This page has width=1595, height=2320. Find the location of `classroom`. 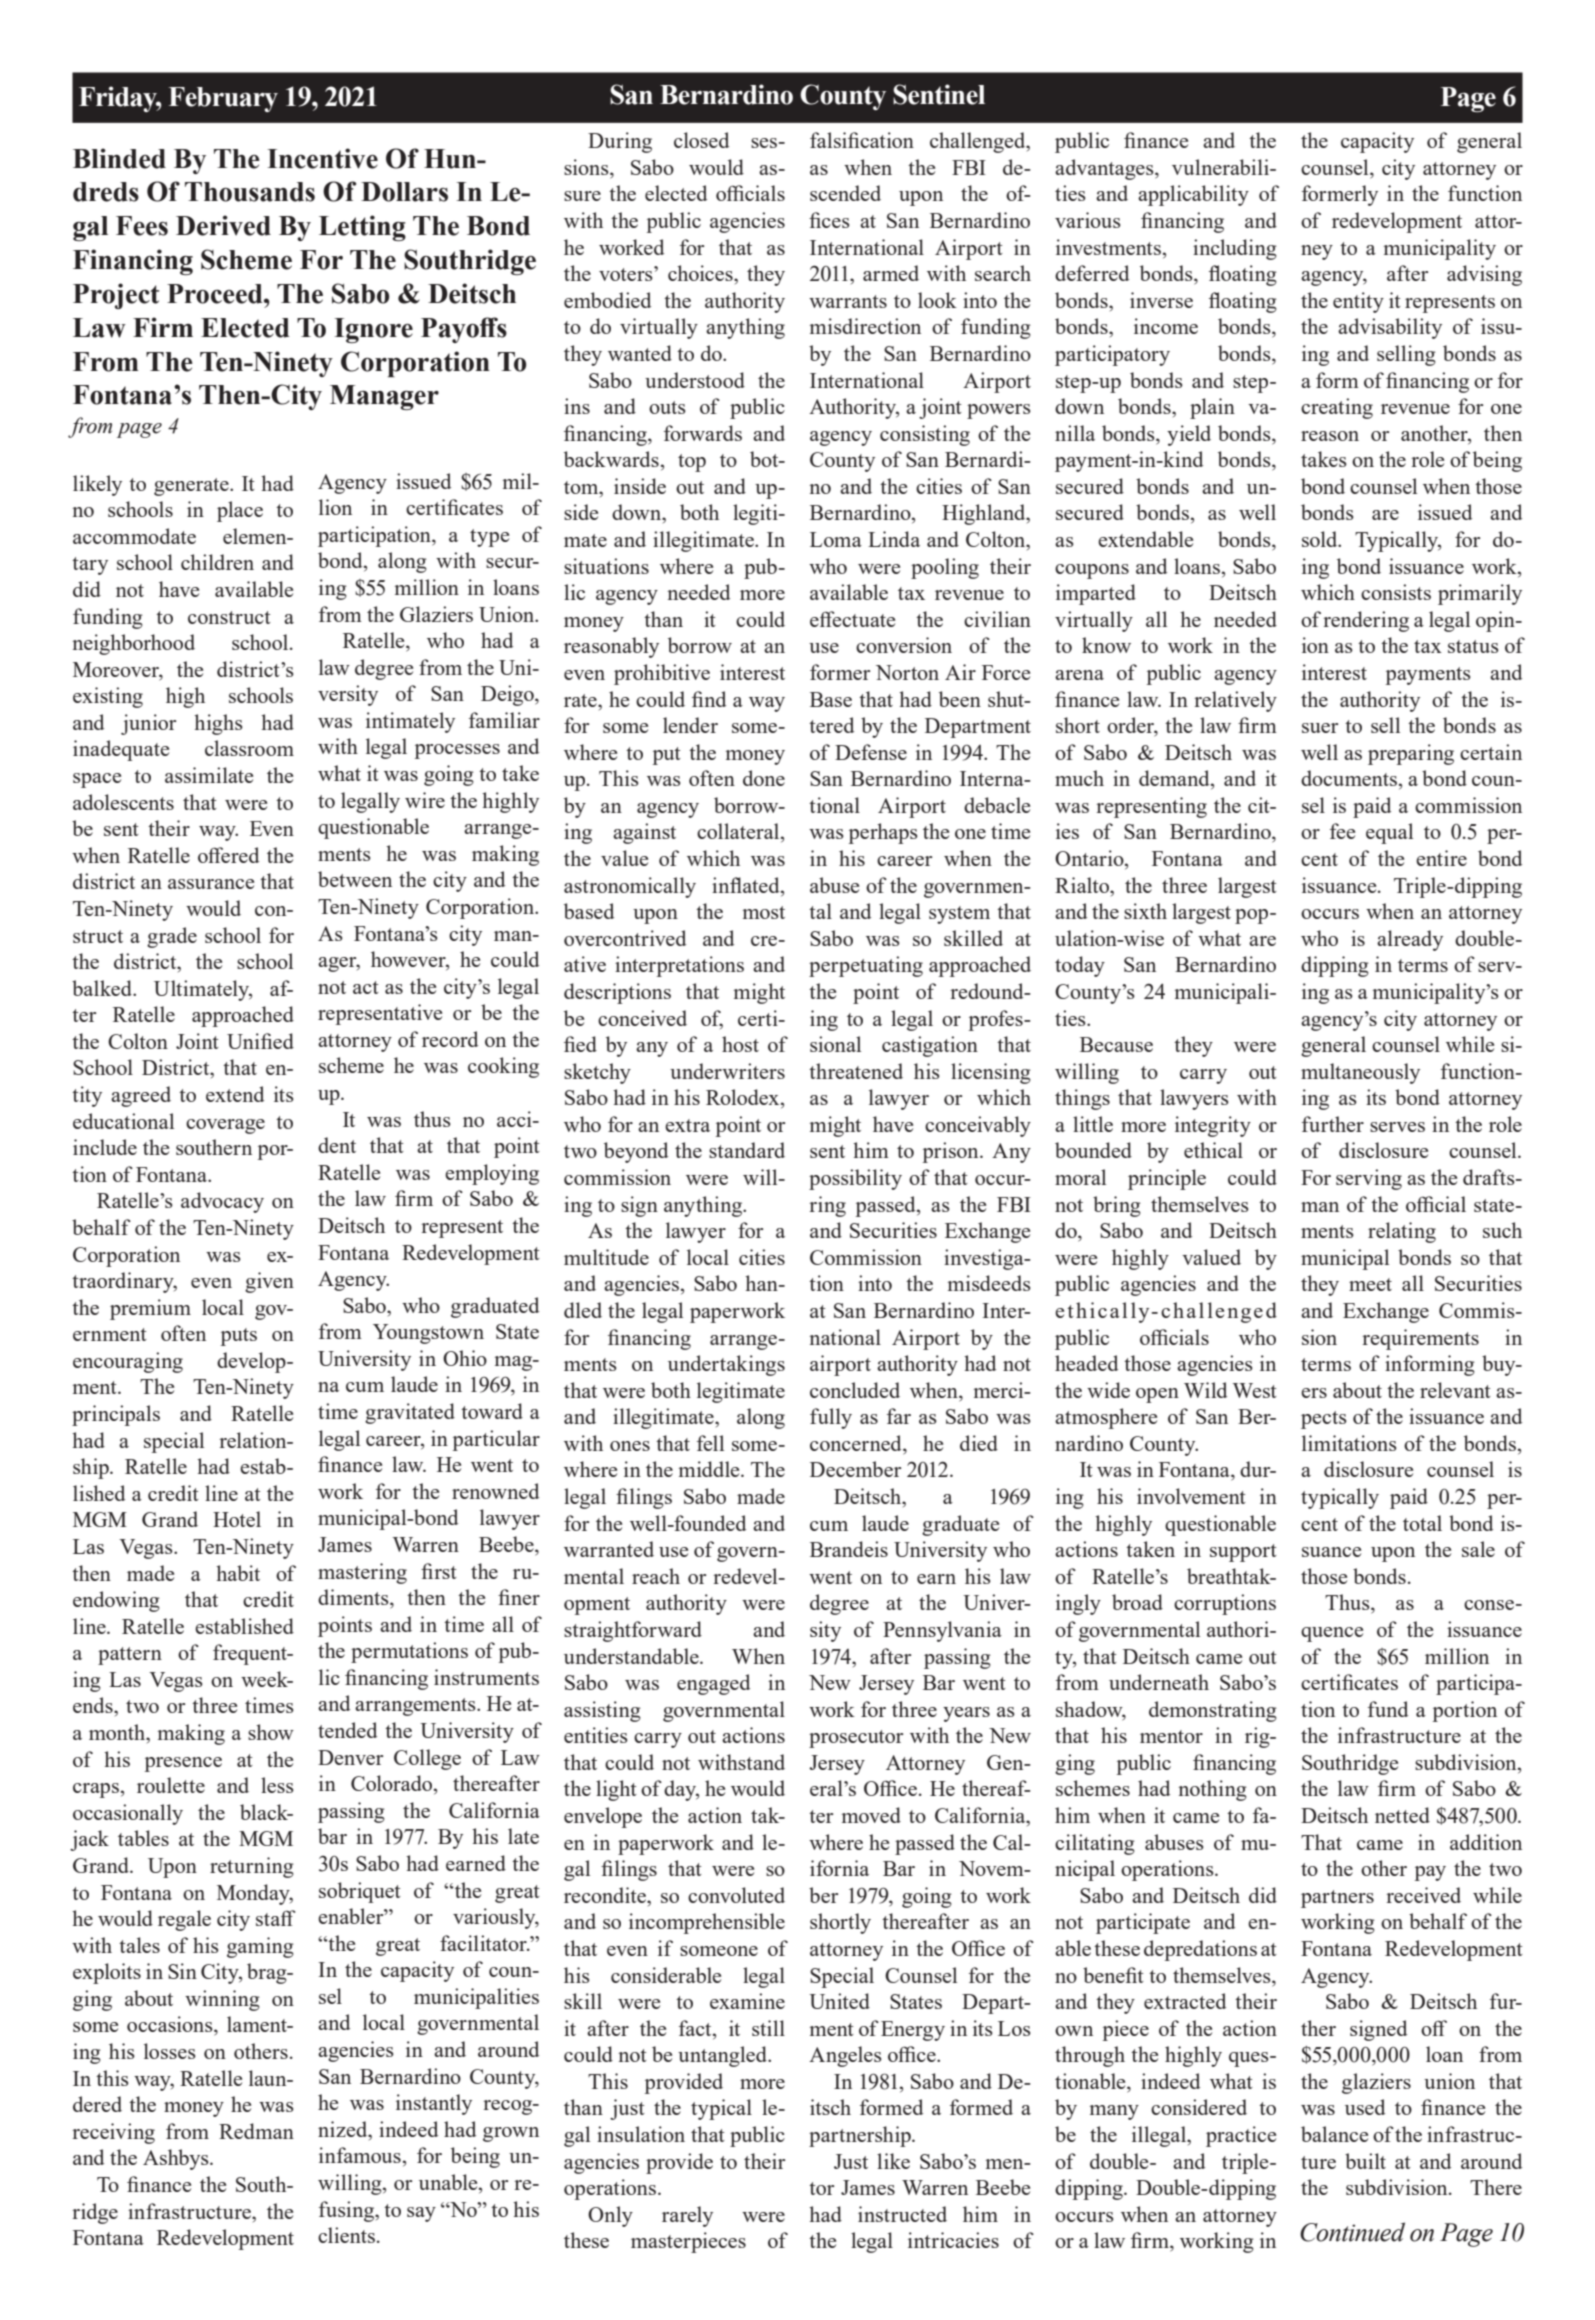

classroom is located at coordinates (249, 748).
